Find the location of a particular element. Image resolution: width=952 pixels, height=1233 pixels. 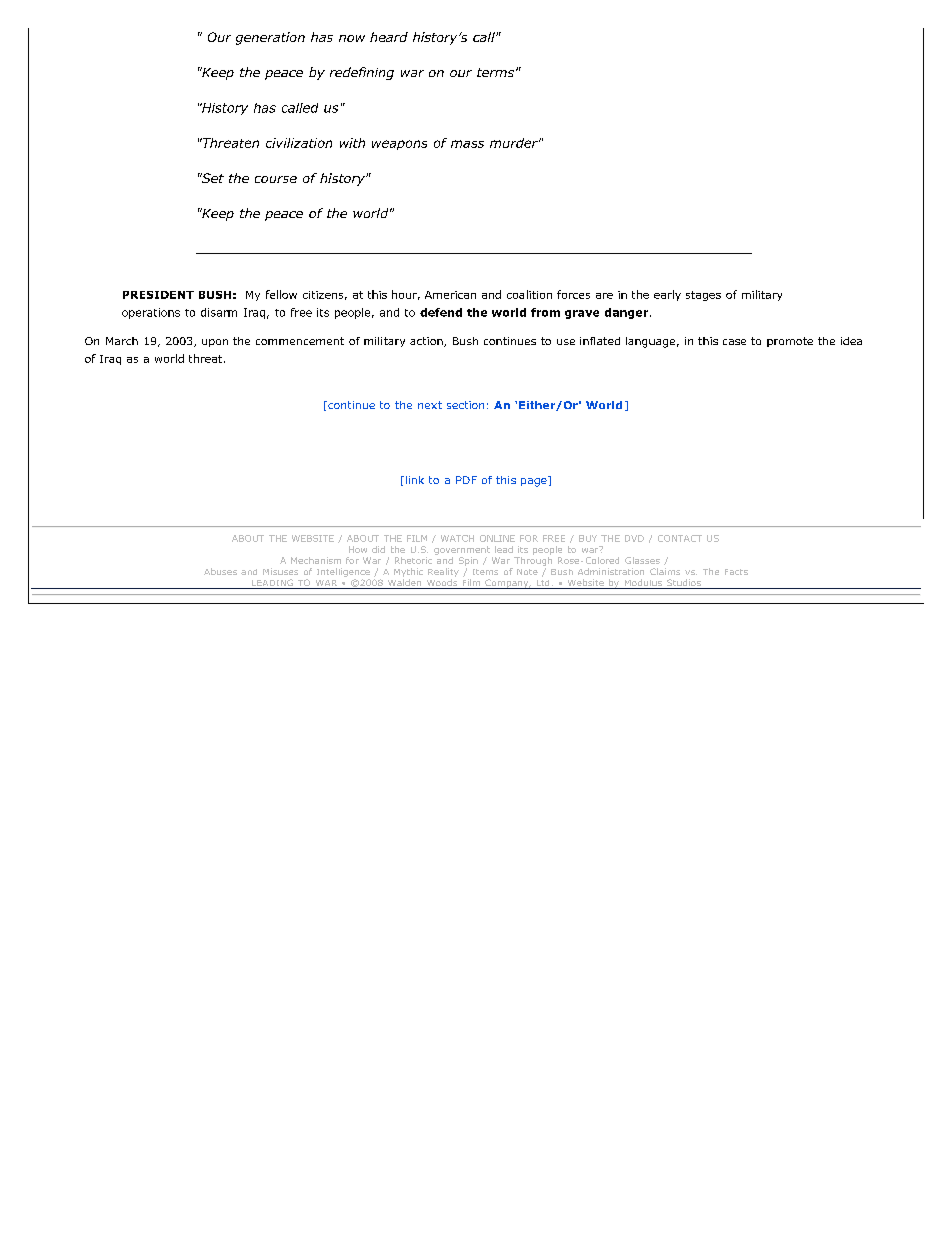

Abuses is located at coordinates (220, 571).
